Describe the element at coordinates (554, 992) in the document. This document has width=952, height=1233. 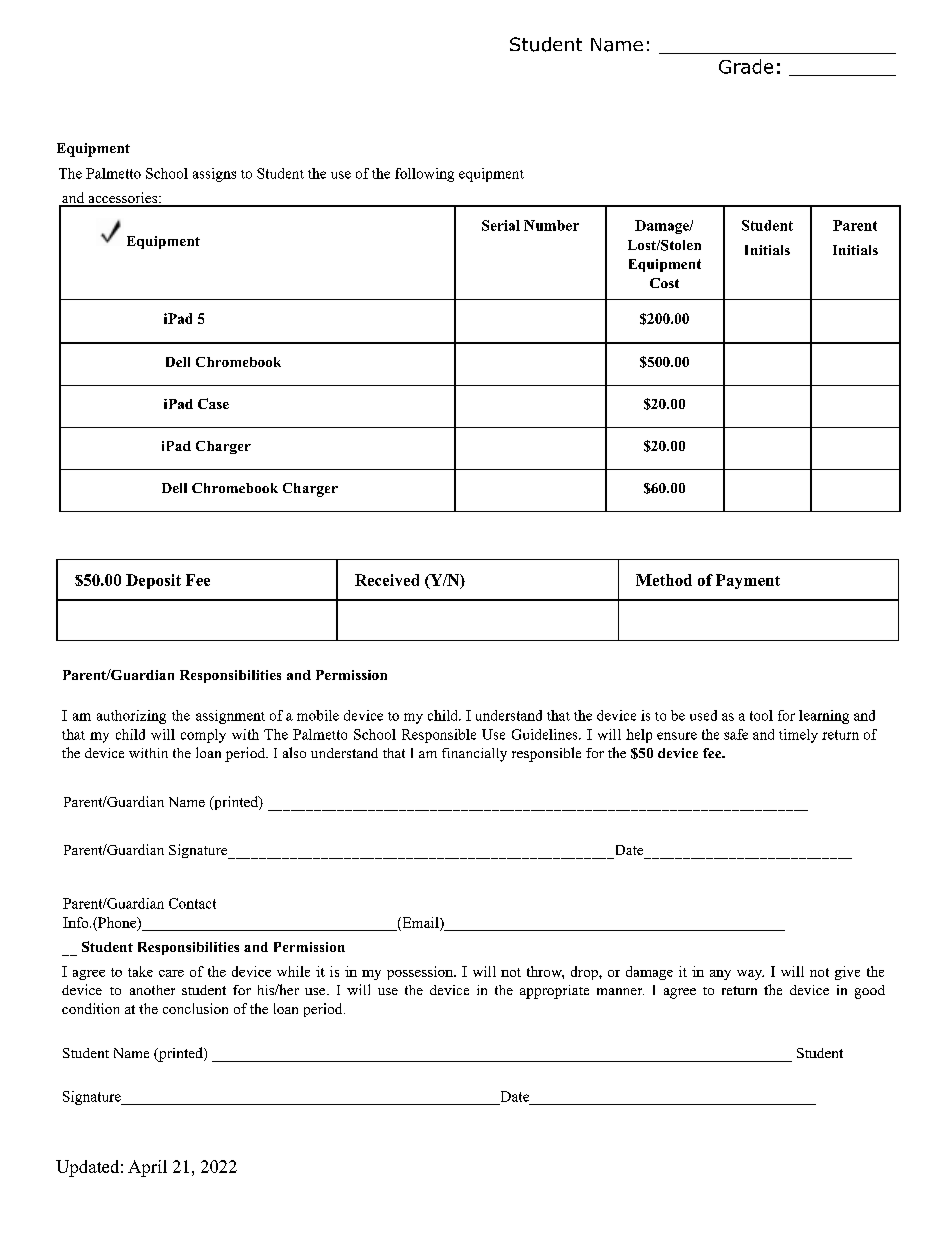
I see `appropriate` at that location.
